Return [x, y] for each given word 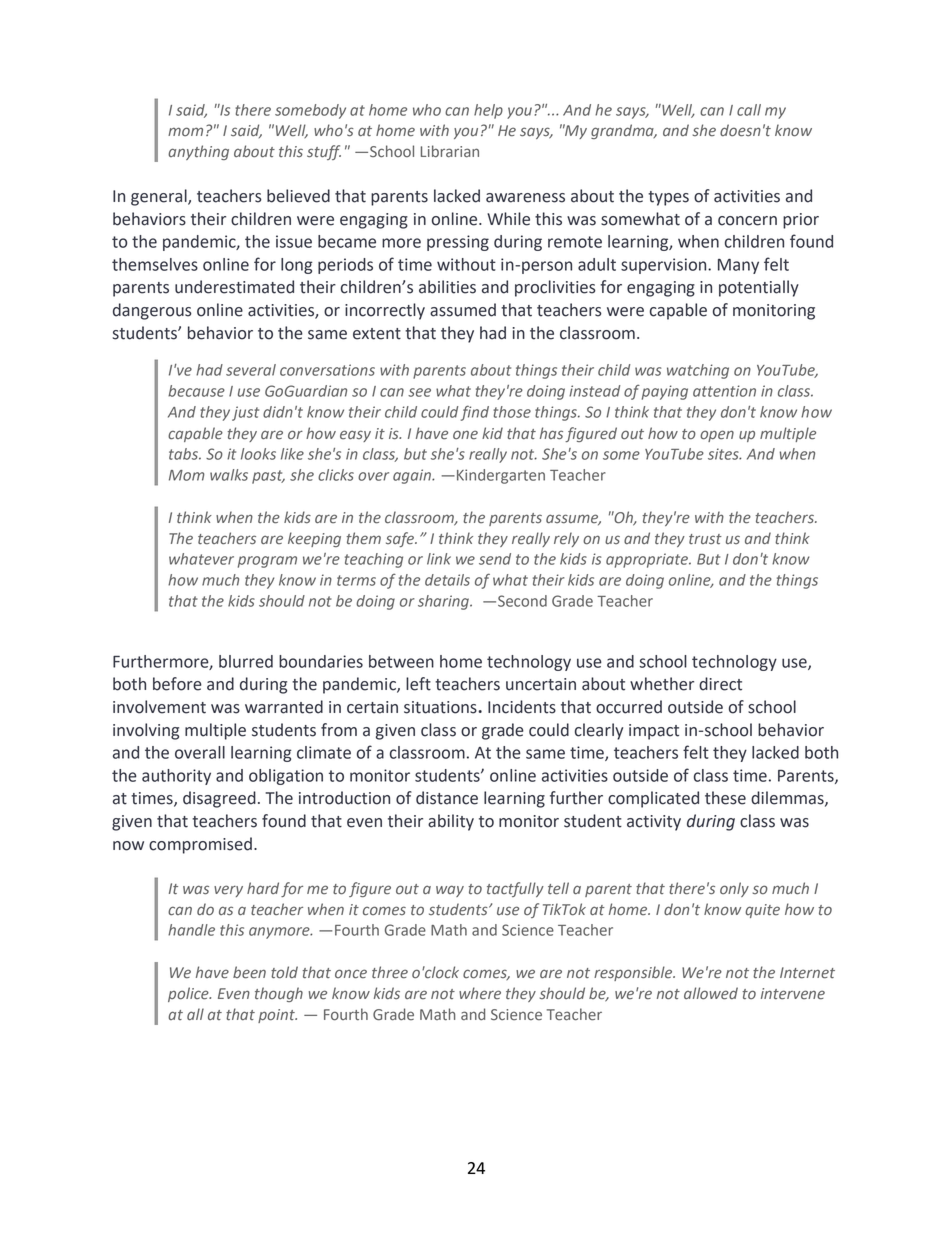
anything [198, 152]
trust [705, 539]
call [749, 110]
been [249, 972]
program [267, 562]
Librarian [450, 151]
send [495, 559]
